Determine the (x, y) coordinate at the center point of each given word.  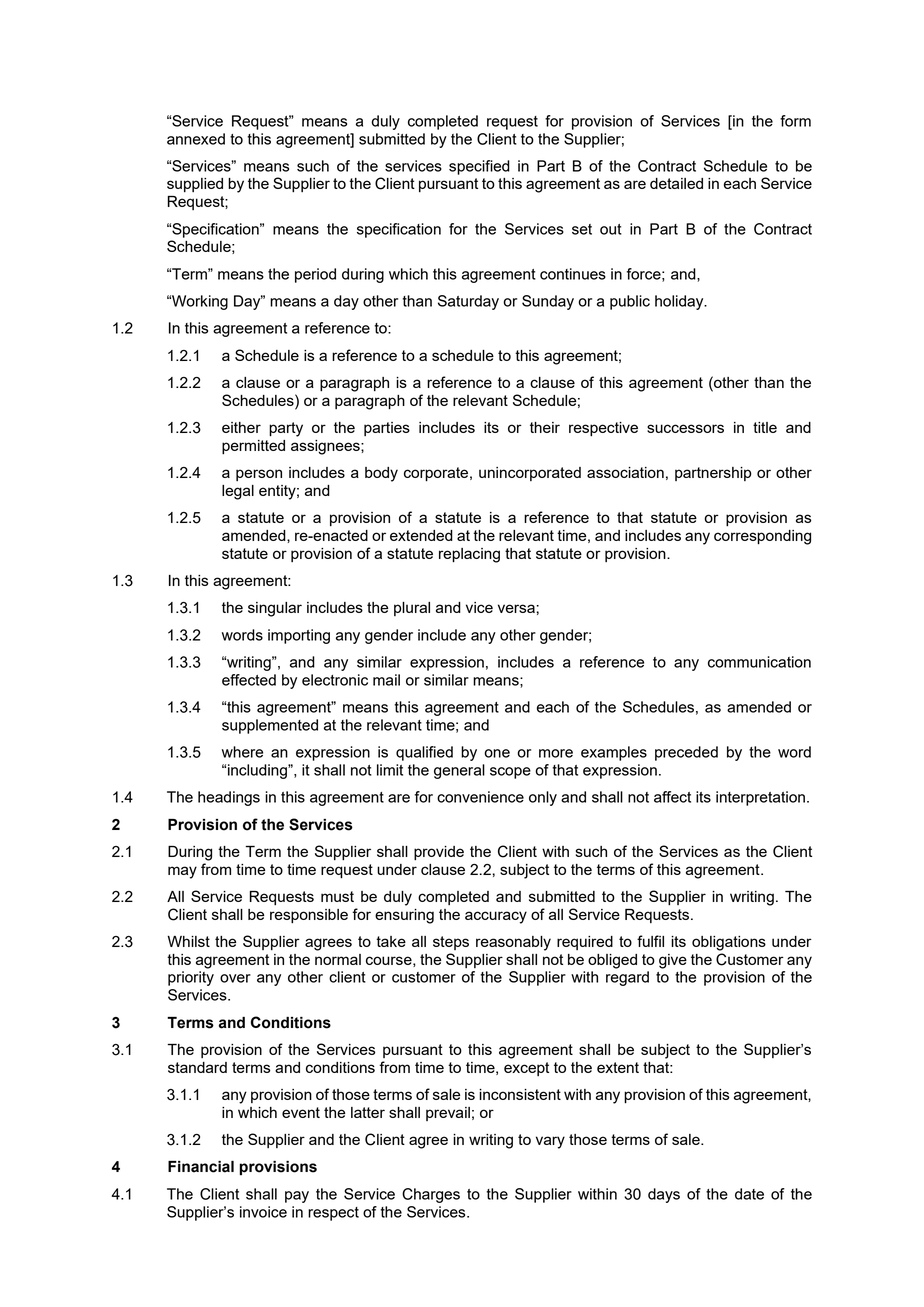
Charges (431, 1195)
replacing (469, 555)
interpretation (760, 798)
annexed (196, 139)
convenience (480, 797)
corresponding (762, 537)
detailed (676, 183)
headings (229, 798)
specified (479, 167)
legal (238, 492)
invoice (263, 1212)
